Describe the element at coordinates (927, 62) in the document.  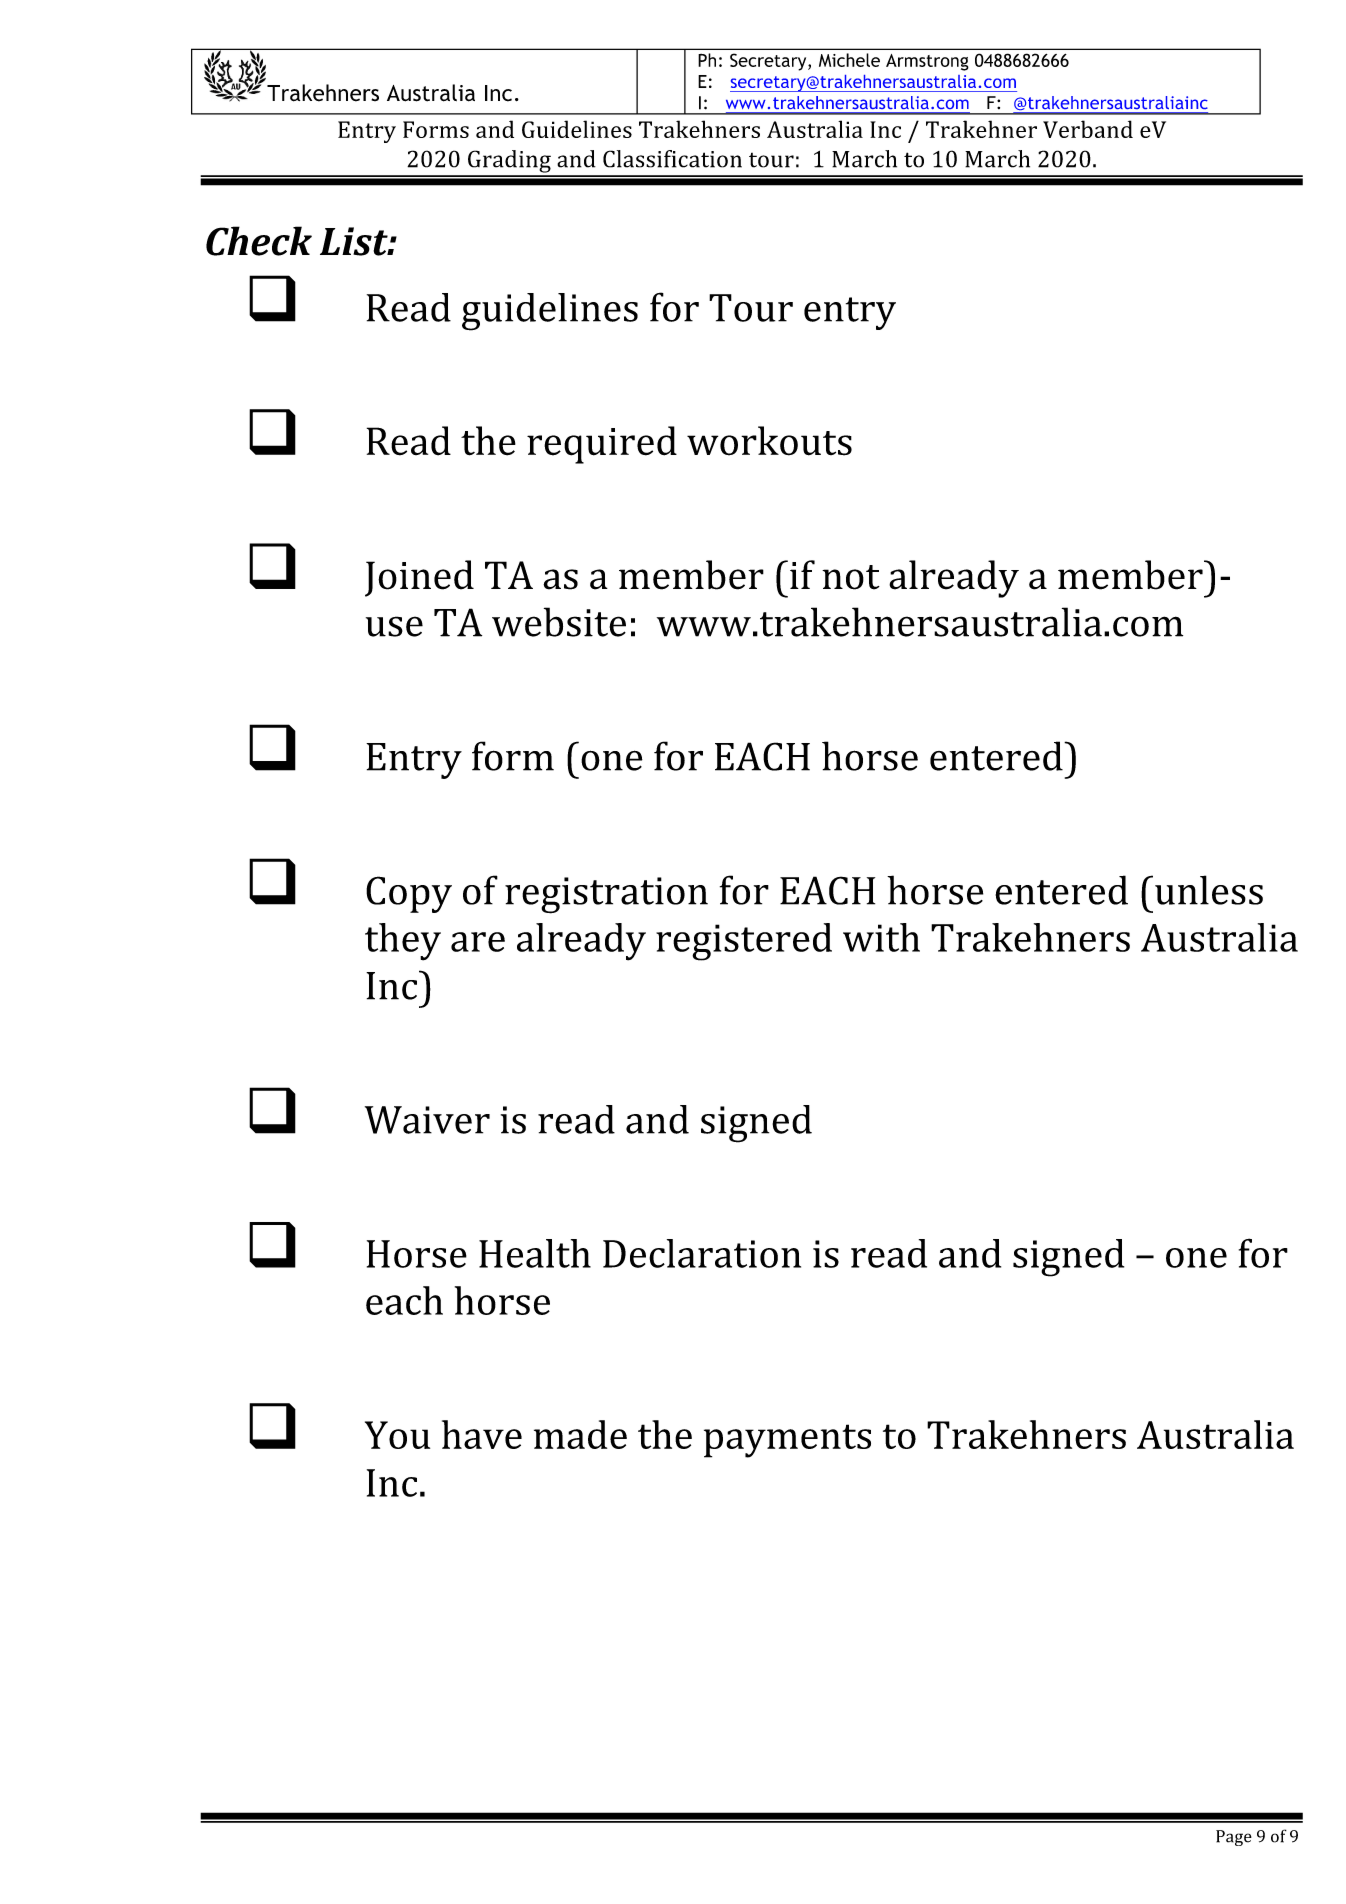
I see `Armstrong` at that location.
